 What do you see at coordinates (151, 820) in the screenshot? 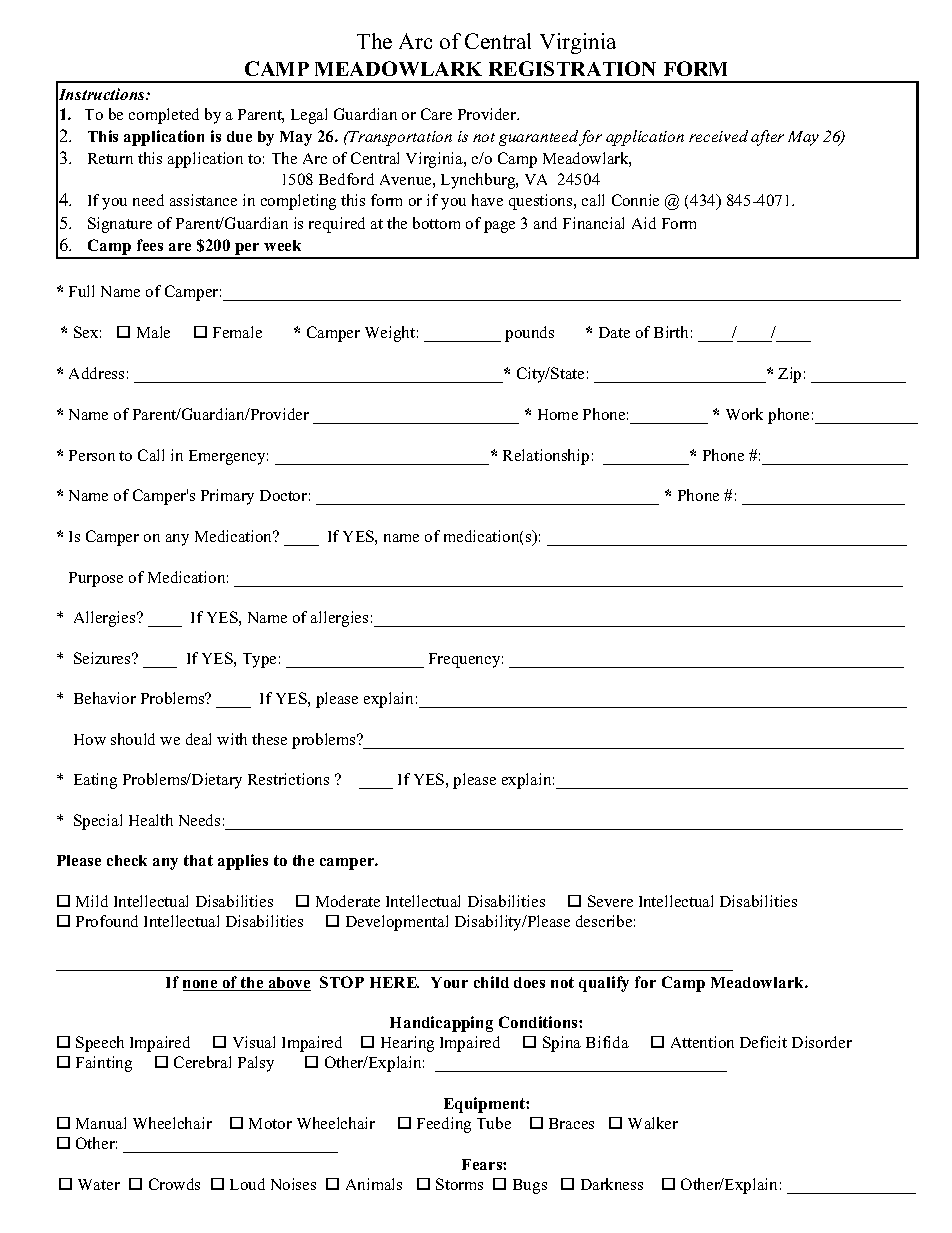
I see `Health` at bounding box center [151, 820].
